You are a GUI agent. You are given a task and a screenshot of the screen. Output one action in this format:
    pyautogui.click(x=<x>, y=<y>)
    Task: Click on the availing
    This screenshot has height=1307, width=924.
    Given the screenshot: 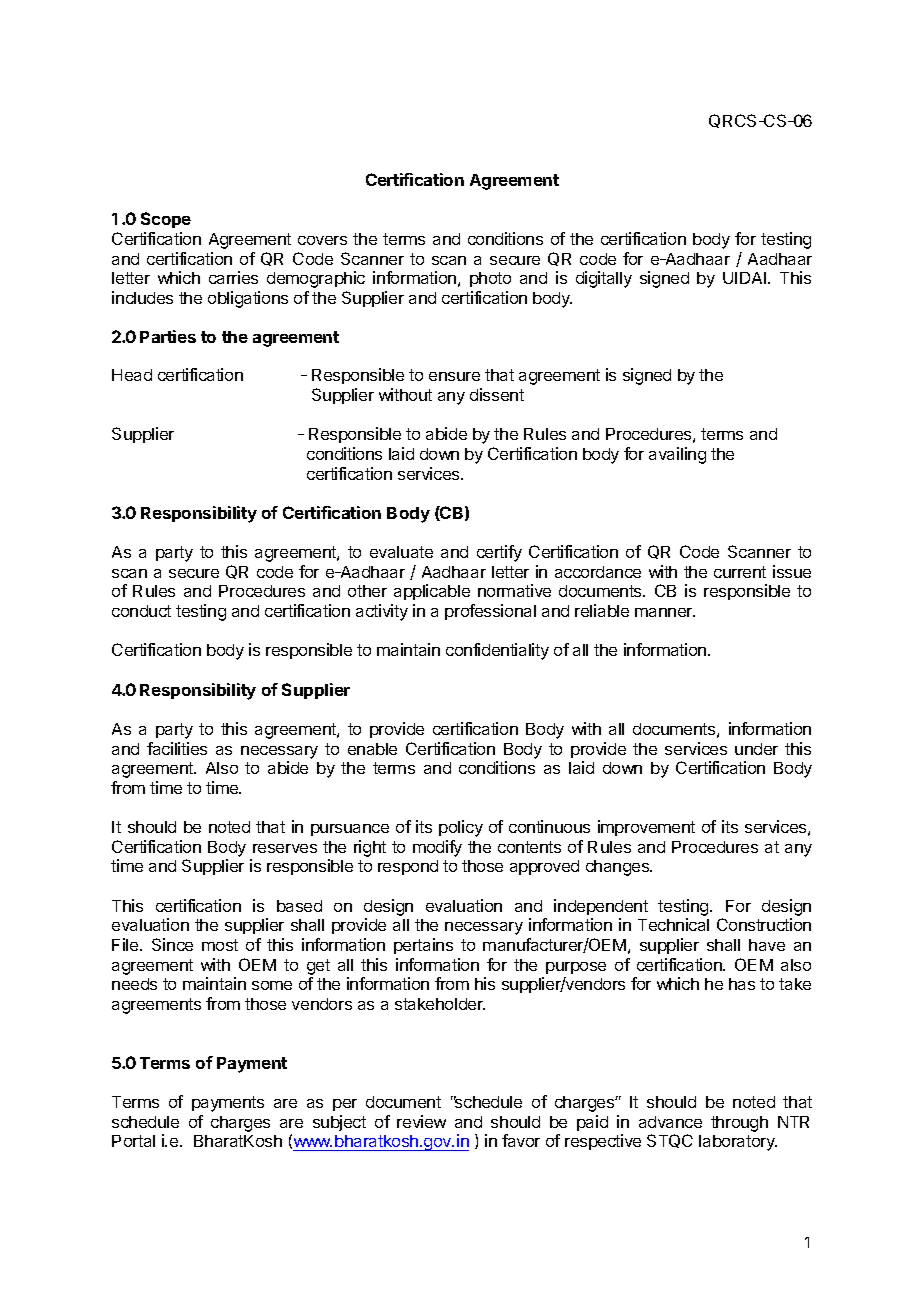 What is the action you would take?
    pyautogui.click(x=677, y=455)
